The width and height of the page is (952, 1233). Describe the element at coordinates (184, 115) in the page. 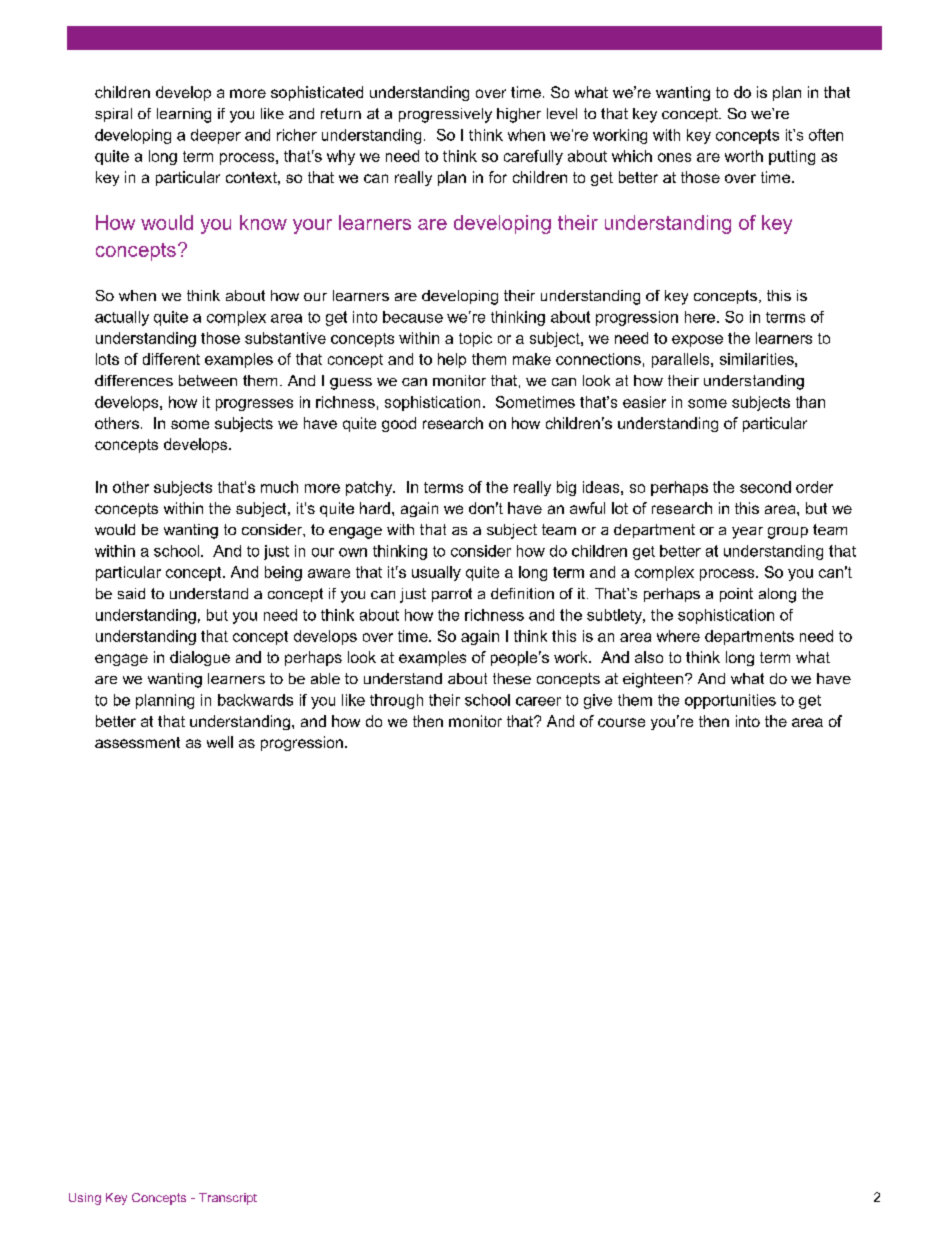

I see `learning` at that location.
